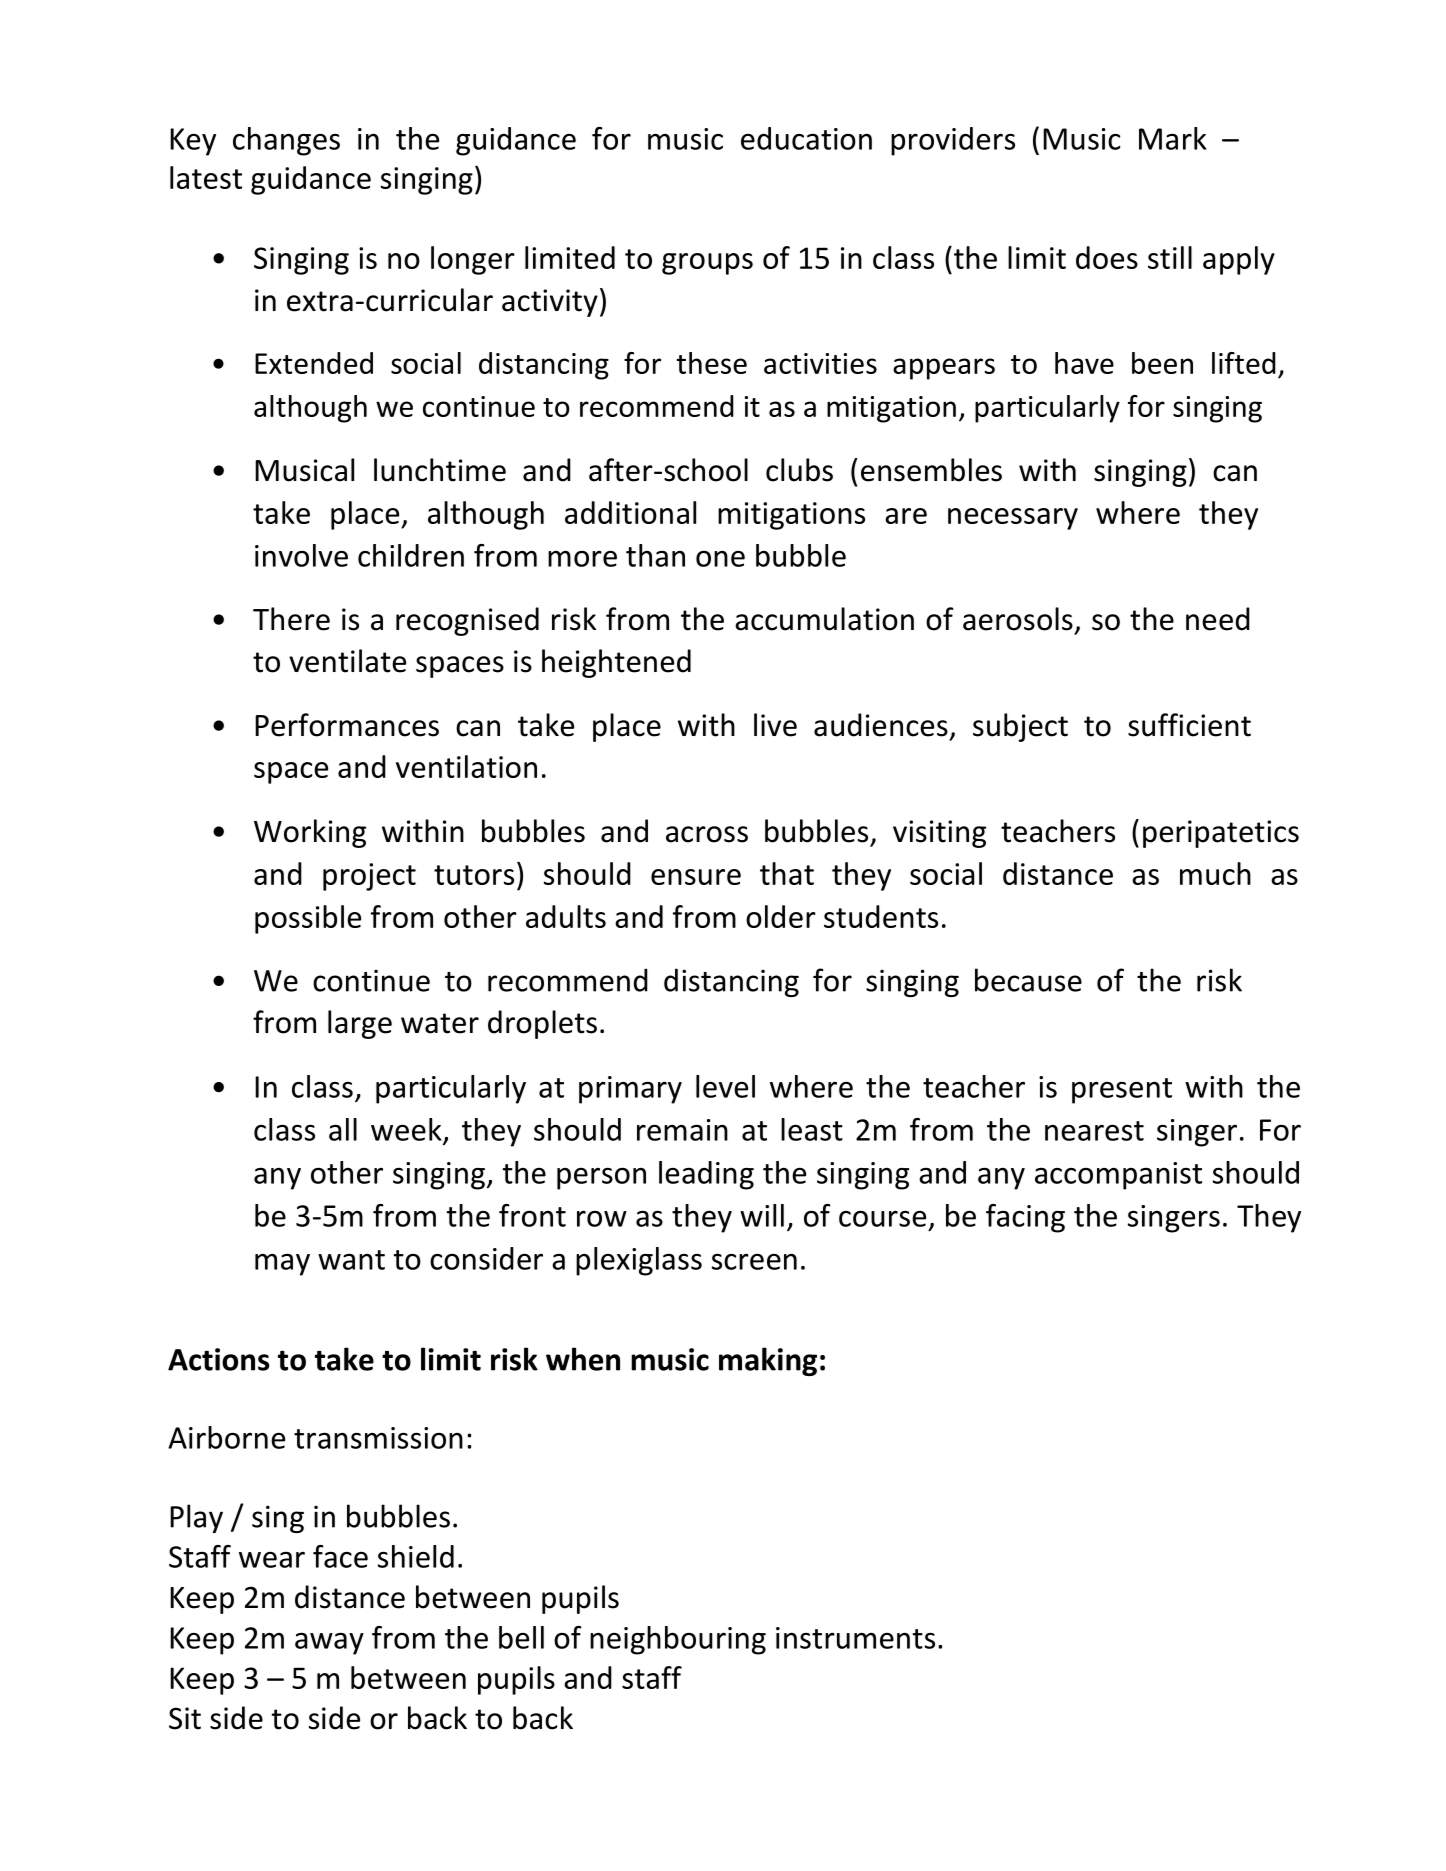 The height and width of the screenshot is (1871, 1446). Describe the element at coordinates (696, 877) in the screenshot. I see `ensure` at that location.
